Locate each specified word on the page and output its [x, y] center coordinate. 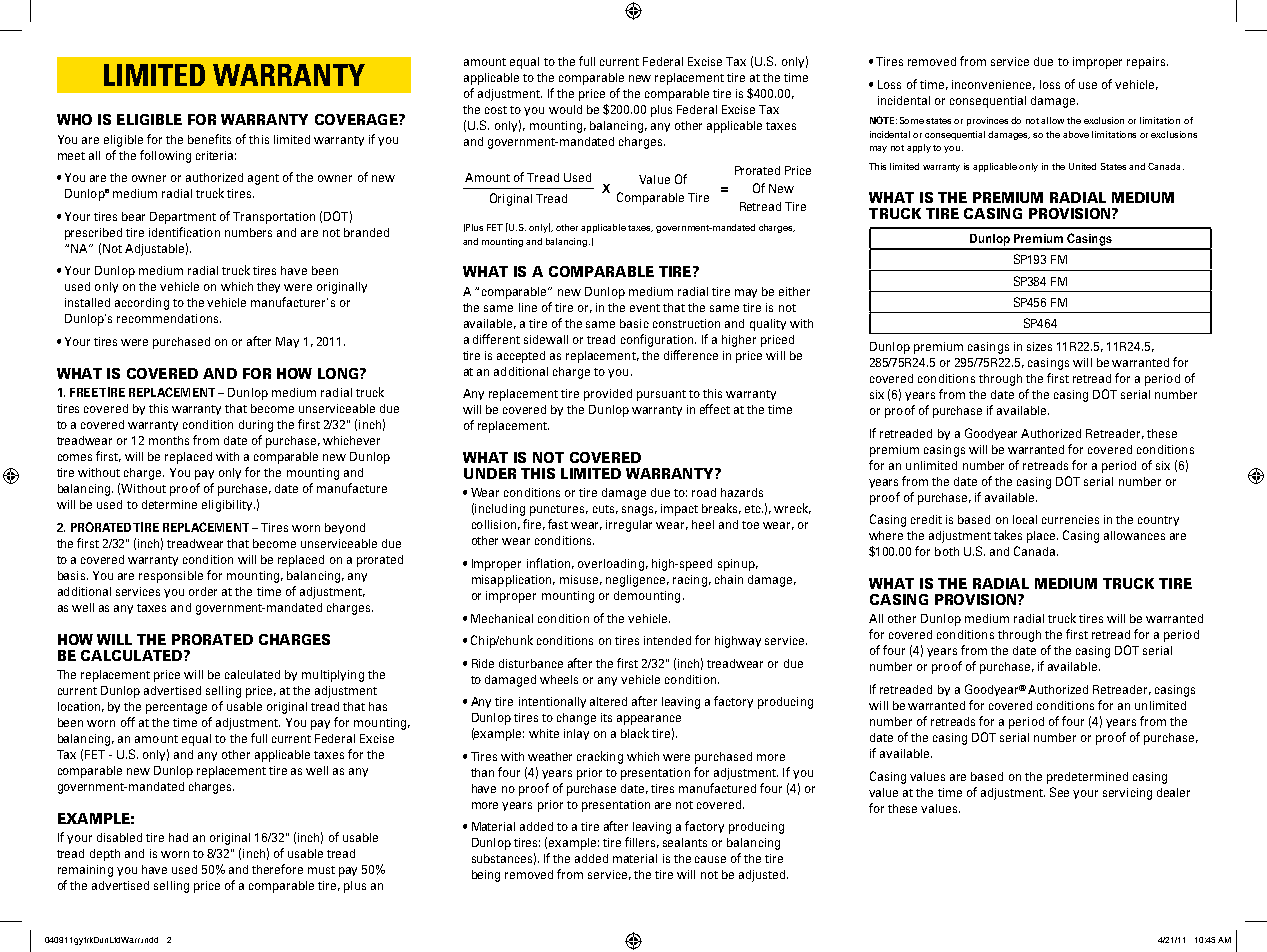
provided [608, 395]
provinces [987, 121]
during [256, 426]
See [1059, 792]
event [645, 308]
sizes [1039, 346]
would [565, 109]
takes [1008, 535]
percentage [176, 708]
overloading [611, 565]
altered [608, 701]
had [178, 837]
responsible [171, 577]
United [1082, 166]
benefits [209, 139]
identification [184, 232]
